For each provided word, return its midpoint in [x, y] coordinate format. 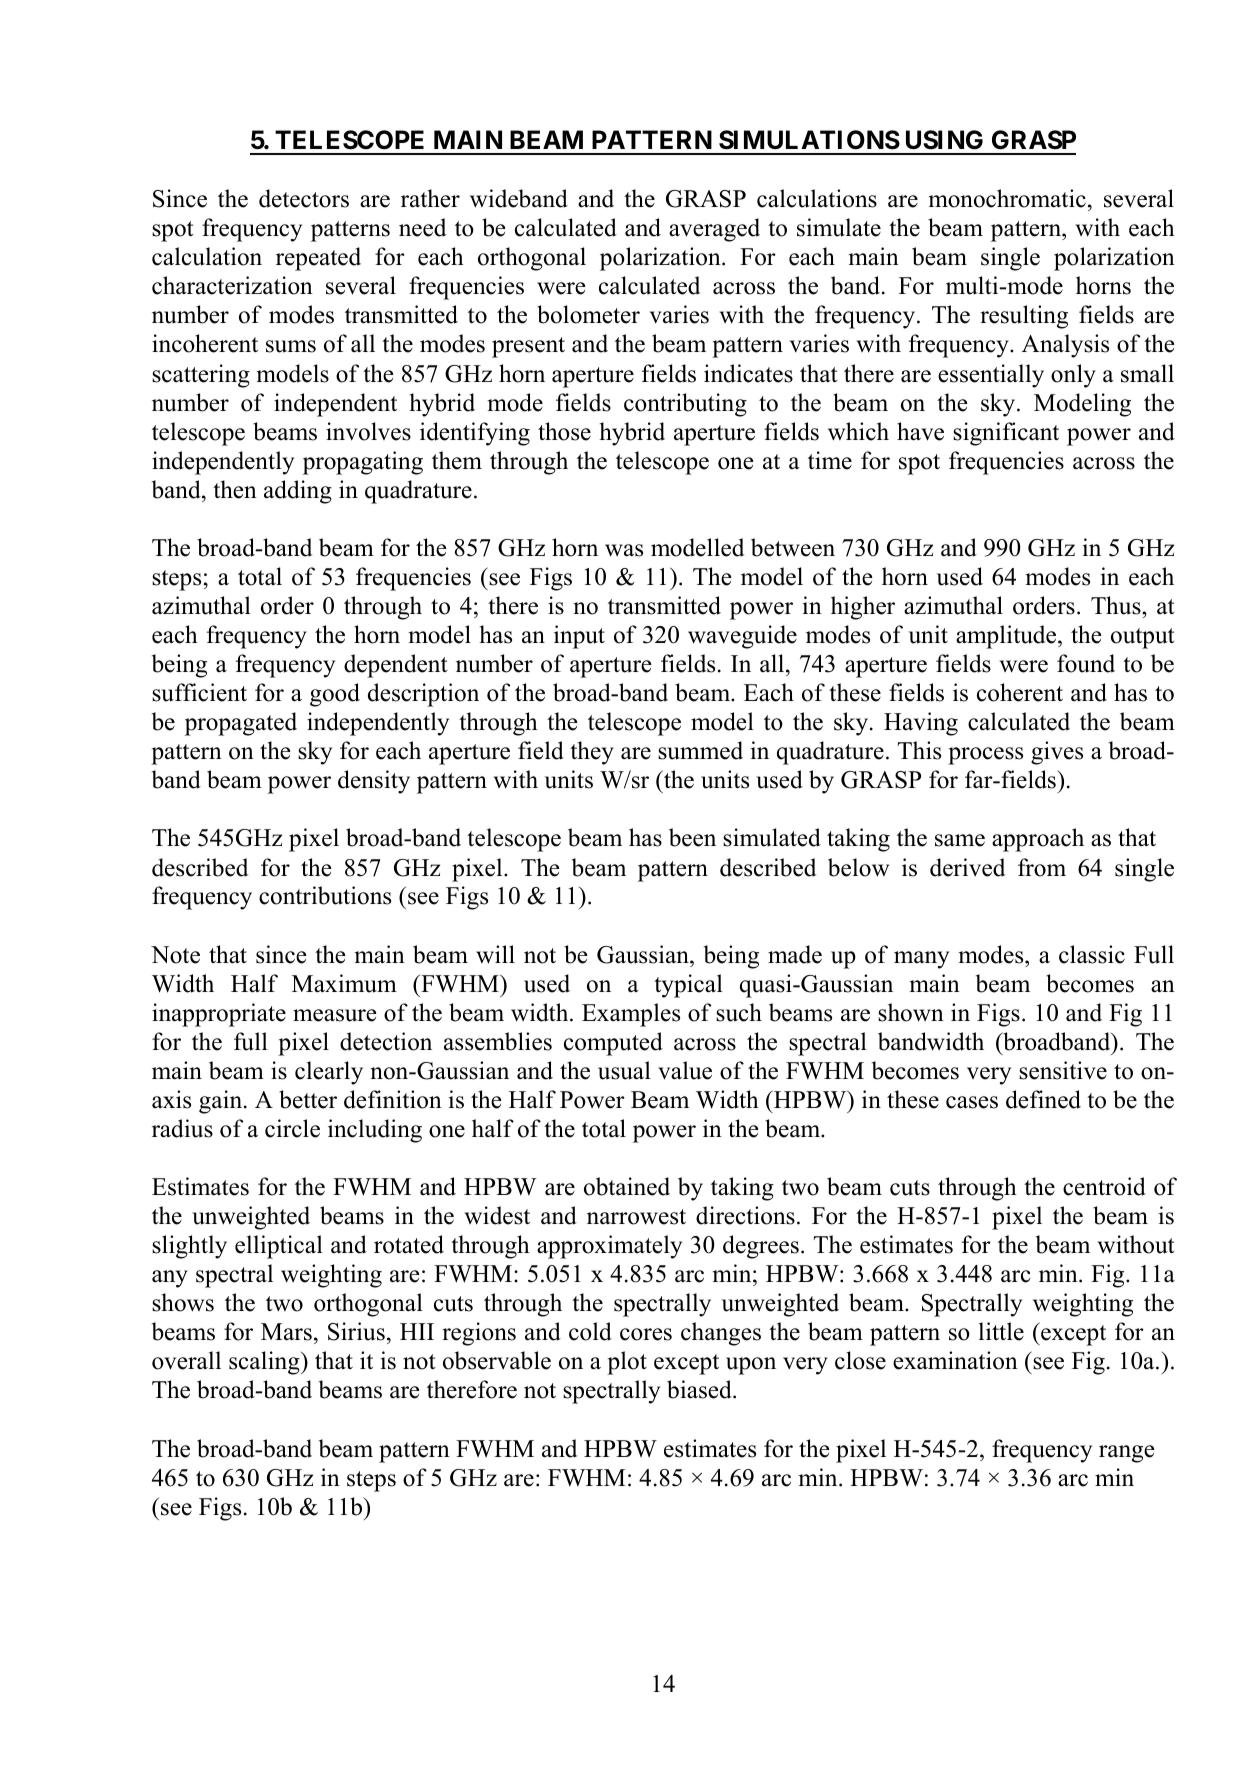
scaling [265, 1363]
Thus [1117, 605]
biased [700, 1389]
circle [292, 1128]
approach [1038, 840]
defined [1043, 1099]
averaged [714, 230]
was [624, 550]
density [374, 782]
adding [298, 492]
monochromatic [1007, 198]
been [692, 837]
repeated [318, 259]
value [685, 1070]
